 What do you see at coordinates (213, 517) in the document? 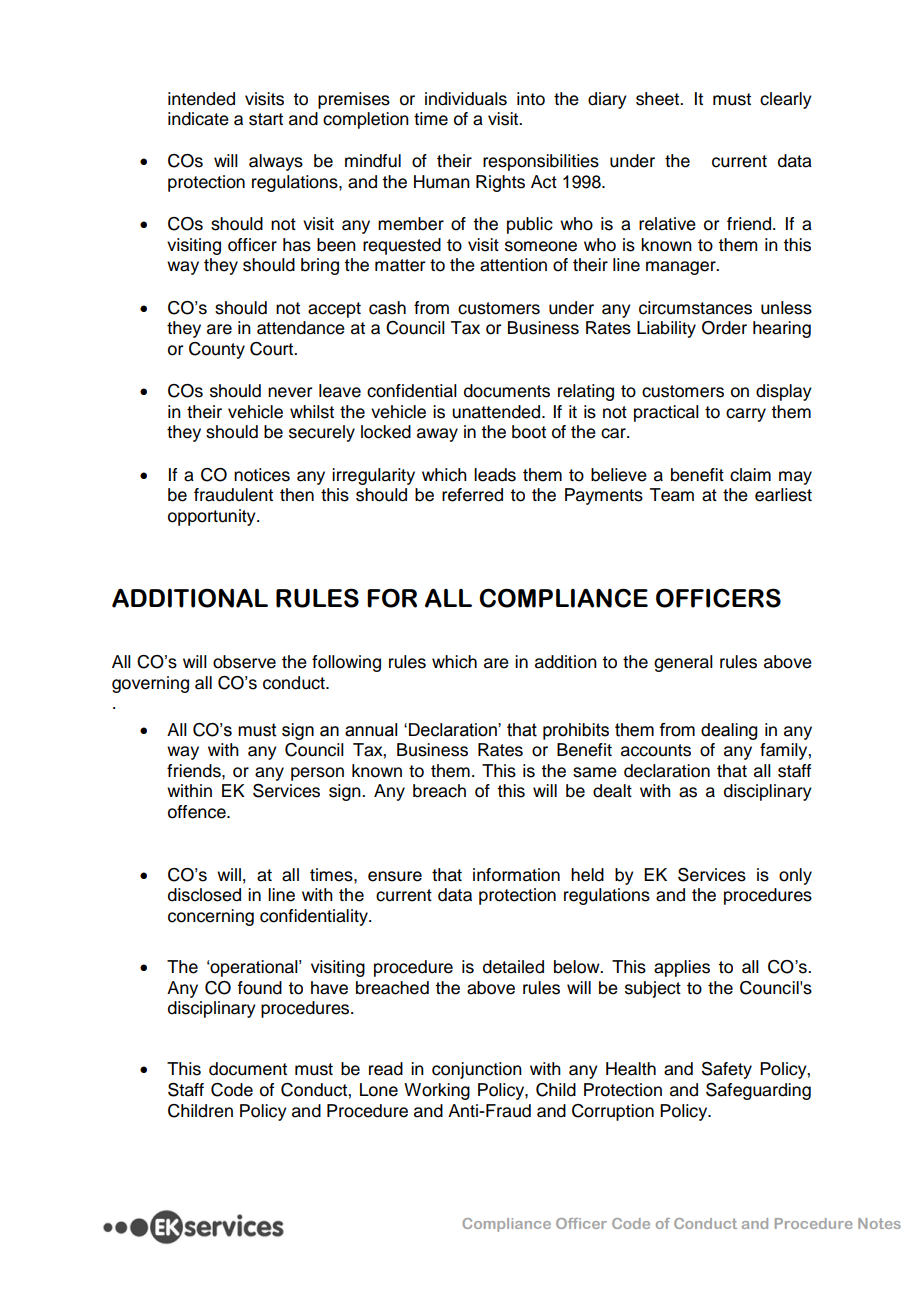
I see `opportunity` at bounding box center [213, 517].
